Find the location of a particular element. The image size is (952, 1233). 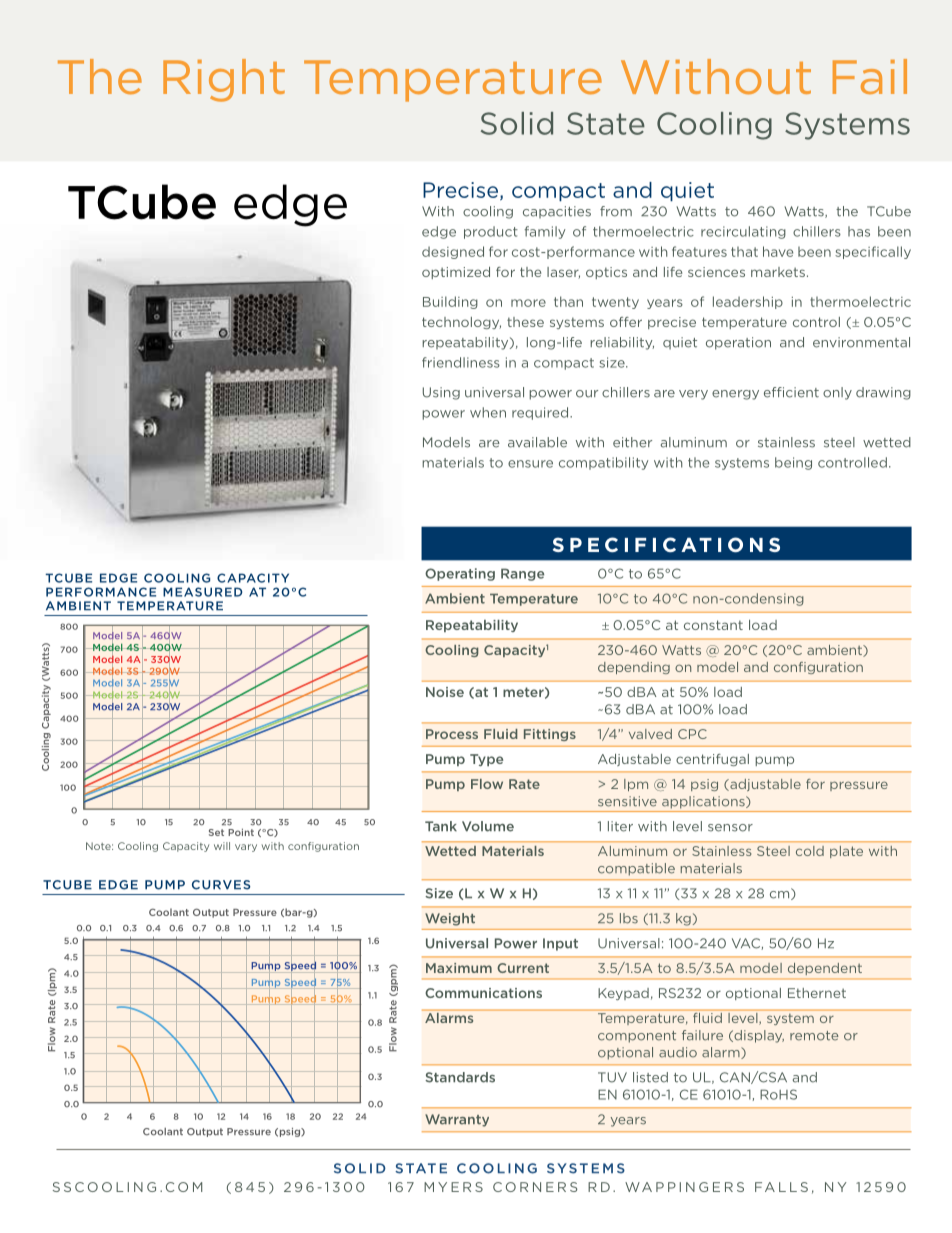

Range is located at coordinates (522, 574).
